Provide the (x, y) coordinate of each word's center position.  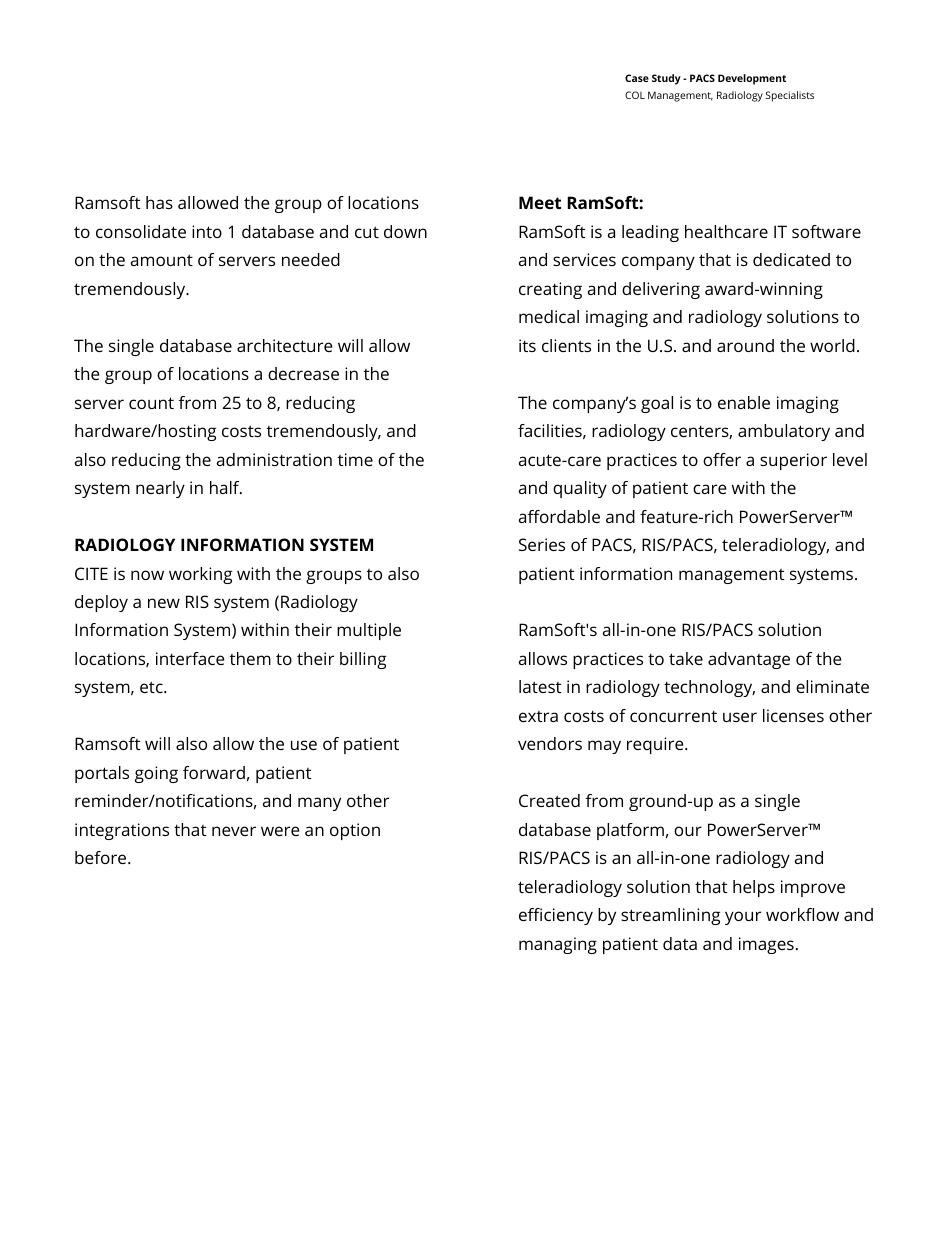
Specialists (790, 96)
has (159, 202)
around (745, 345)
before (102, 857)
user (740, 717)
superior (793, 461)
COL (635, 95)
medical (549, 316)
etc (152, 687)
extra (538, 716)
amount (162, 260)
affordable (559, 516)
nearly (160, 489)
